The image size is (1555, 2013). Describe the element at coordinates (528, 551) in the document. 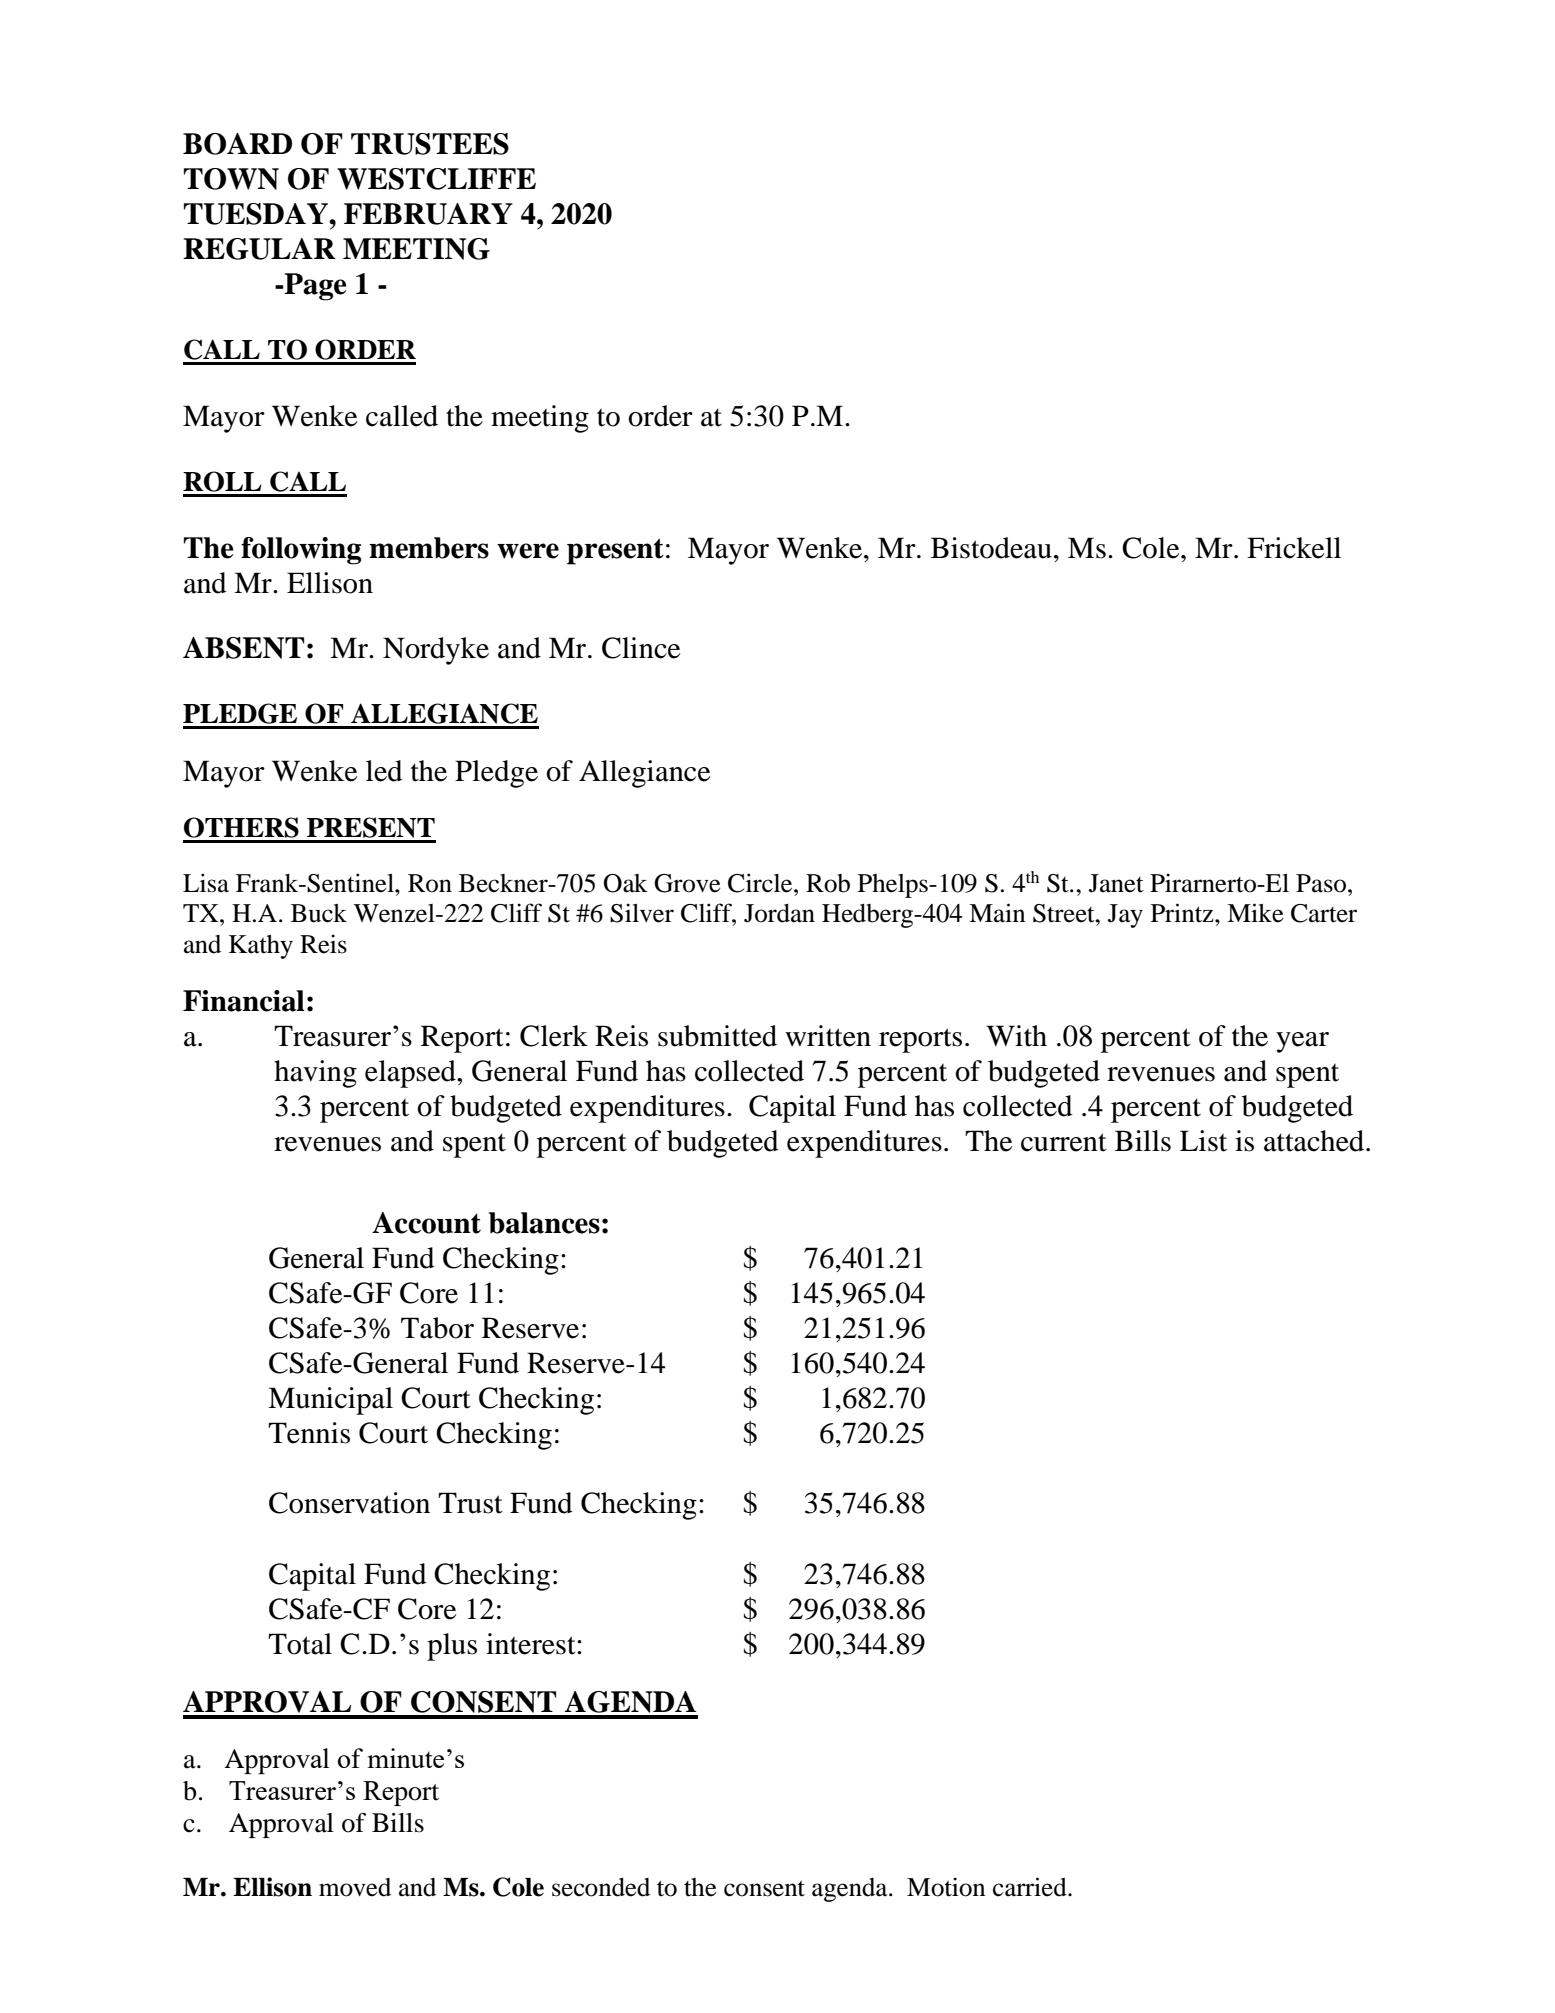

I see `were` at that location.
